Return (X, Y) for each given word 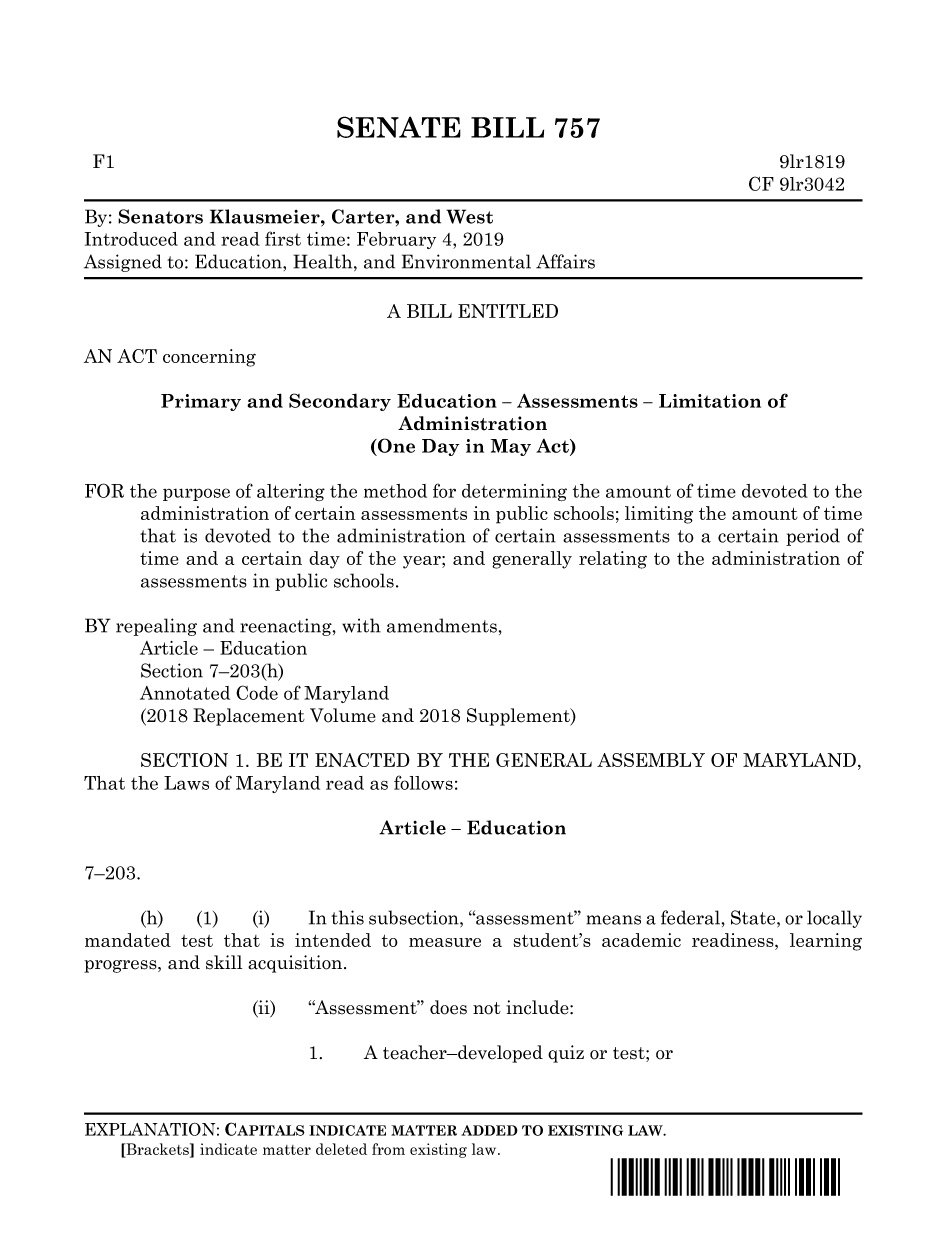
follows (423, 782)
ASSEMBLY (651, 760)
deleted (341, 1149)
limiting (659, 515)
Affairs (565, 261)
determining (514, 493)
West (469, 216)
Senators (160, 216)
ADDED (489, 1130)
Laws (186, 783)
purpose (196, 494)
